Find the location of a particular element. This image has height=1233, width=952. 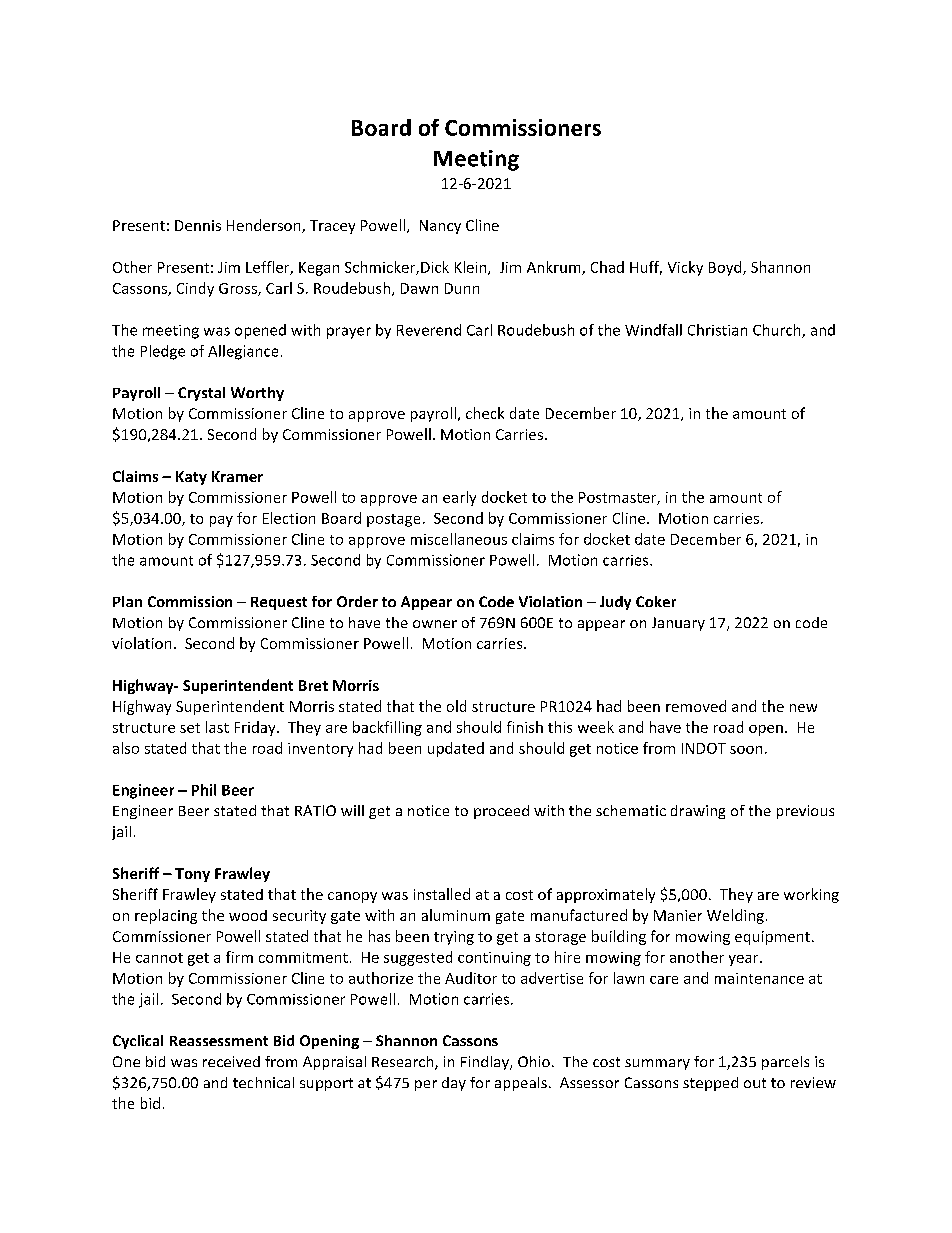

Dennis is located at coordinates (198, 225).
